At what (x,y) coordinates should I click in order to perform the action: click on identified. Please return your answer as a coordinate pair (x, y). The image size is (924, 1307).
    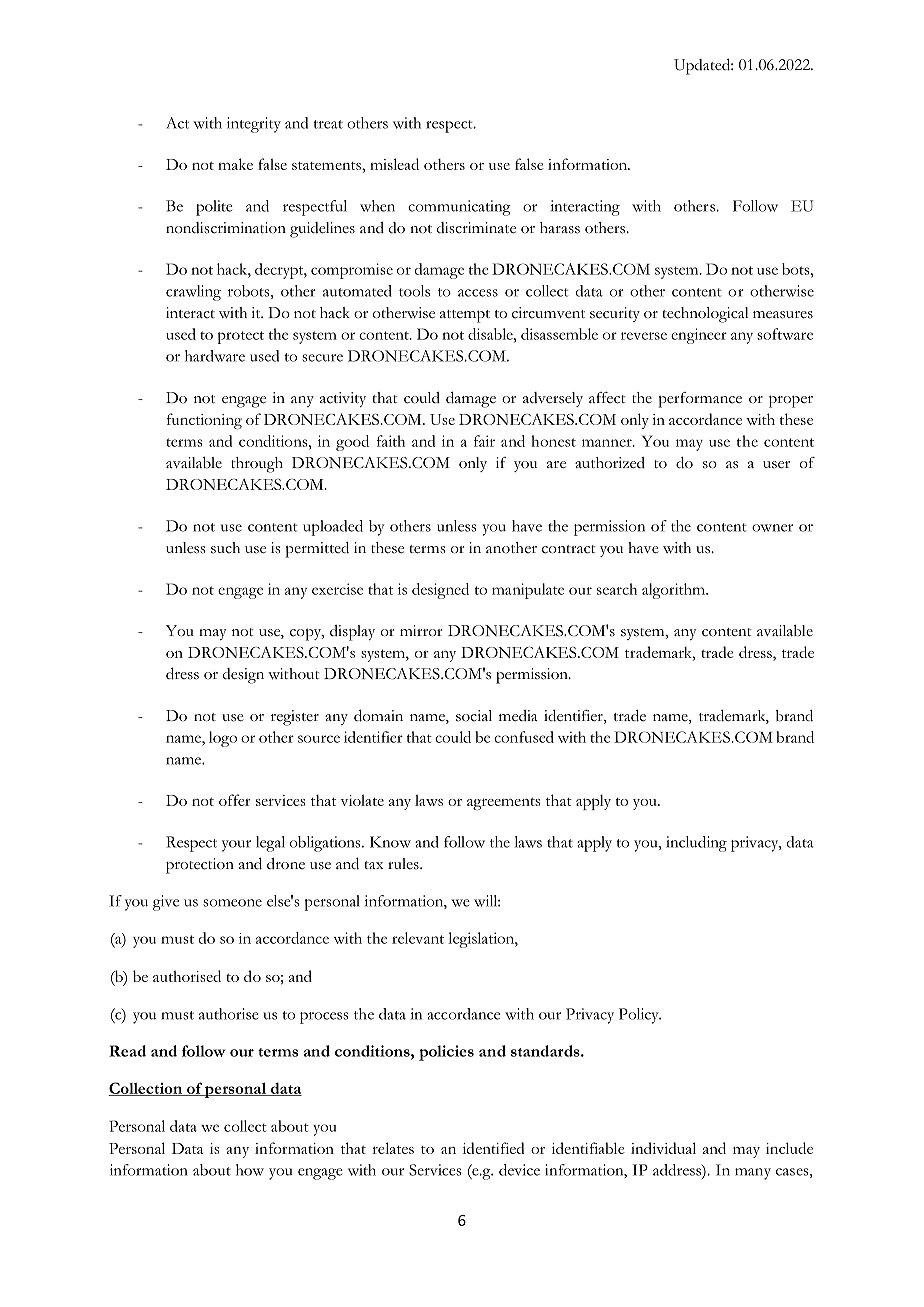
    Looking at the image, I should click on (494, 1148).
